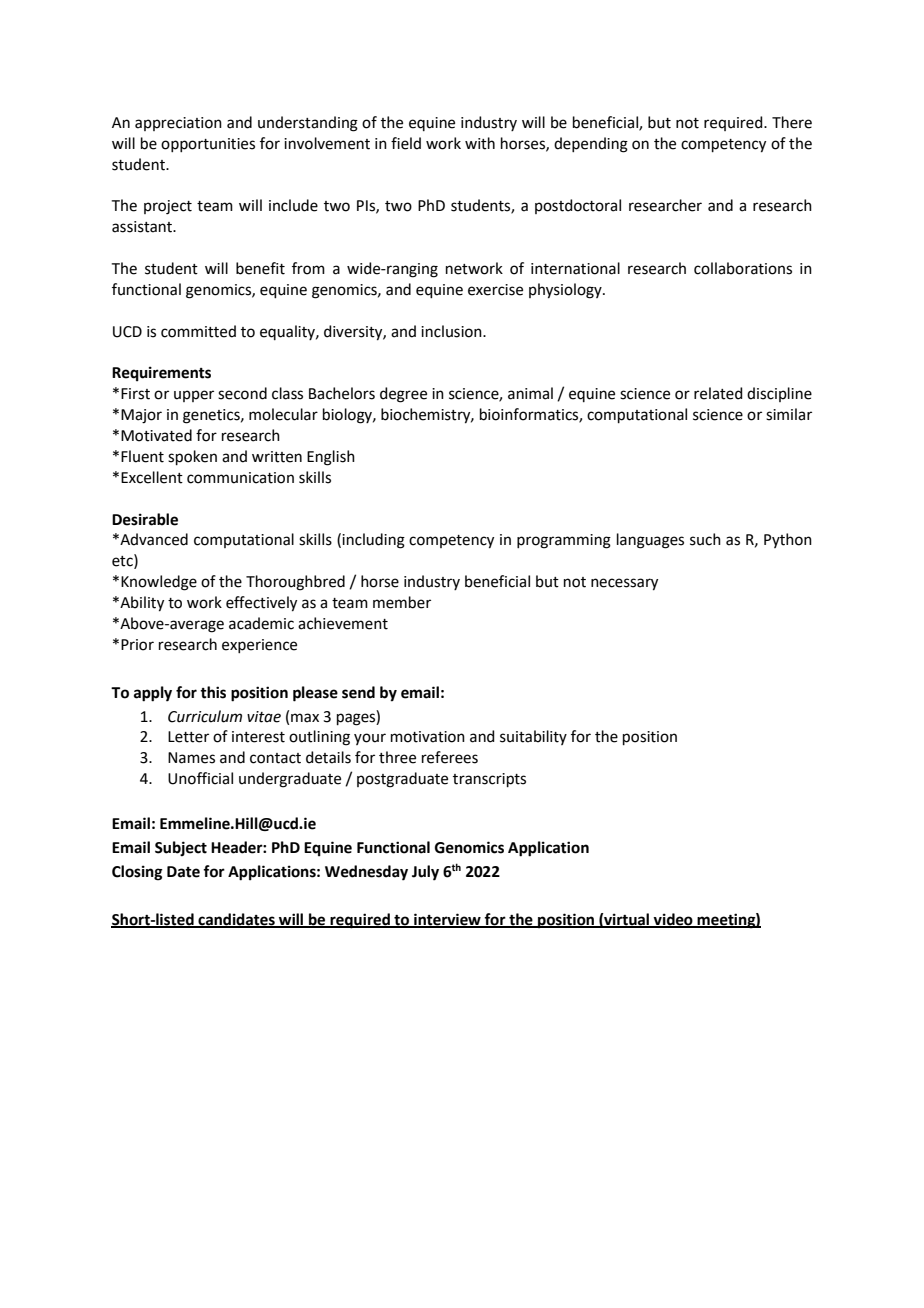  I want to click on experience, so click(259, 646).
